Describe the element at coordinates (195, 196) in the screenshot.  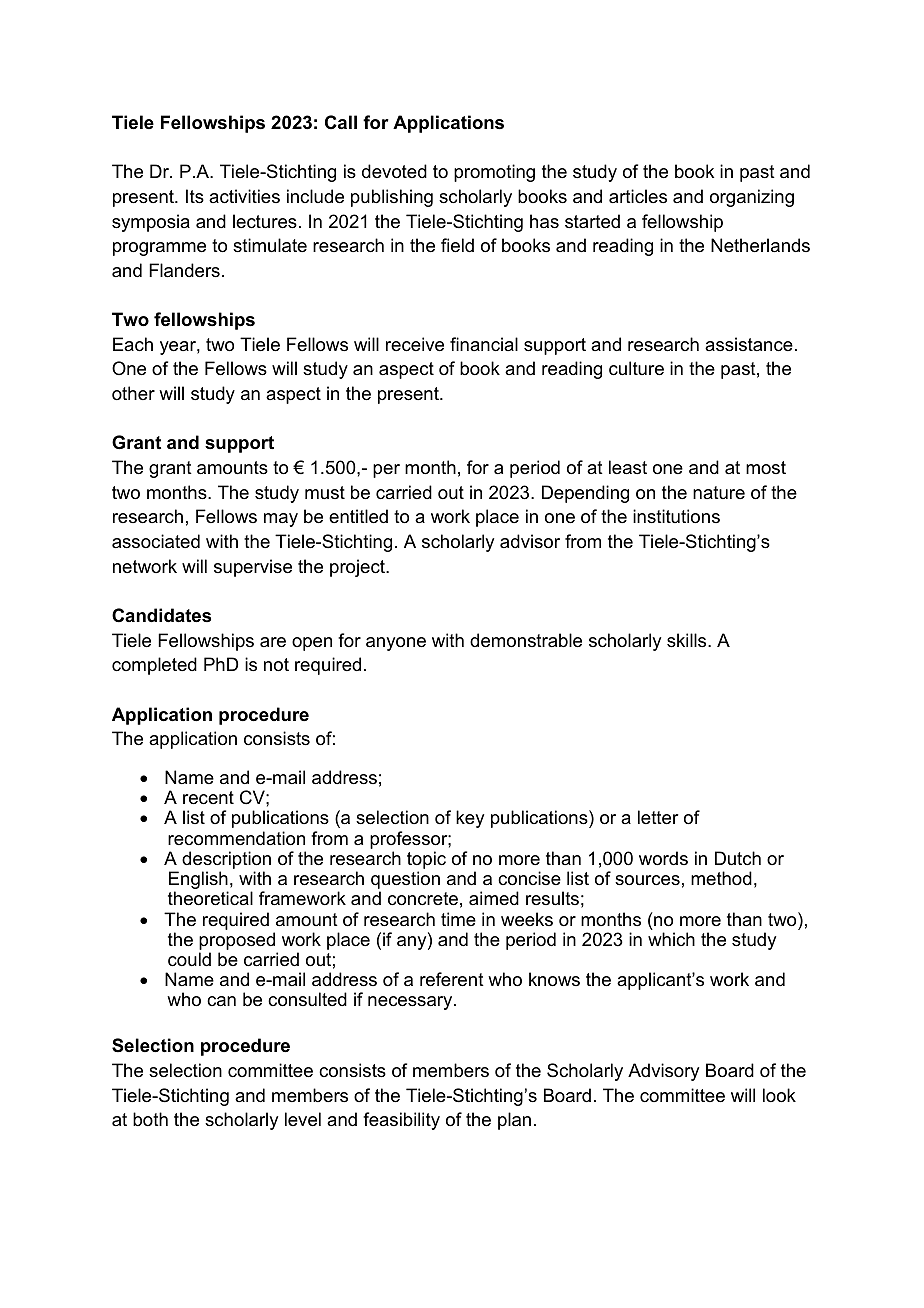
I see `Its` at that location.
